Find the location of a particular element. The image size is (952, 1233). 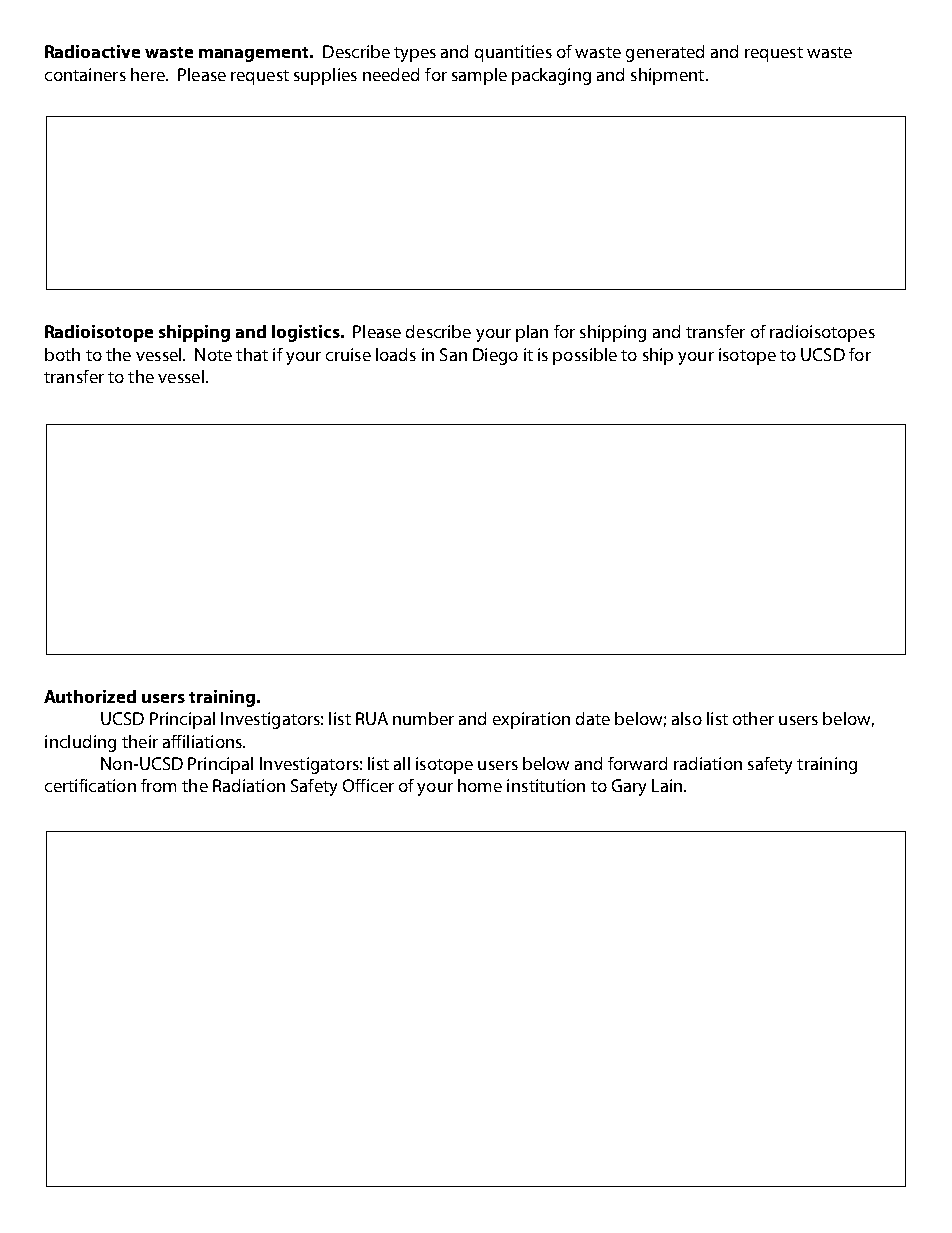

Note is located at coordinates (213, 354).
